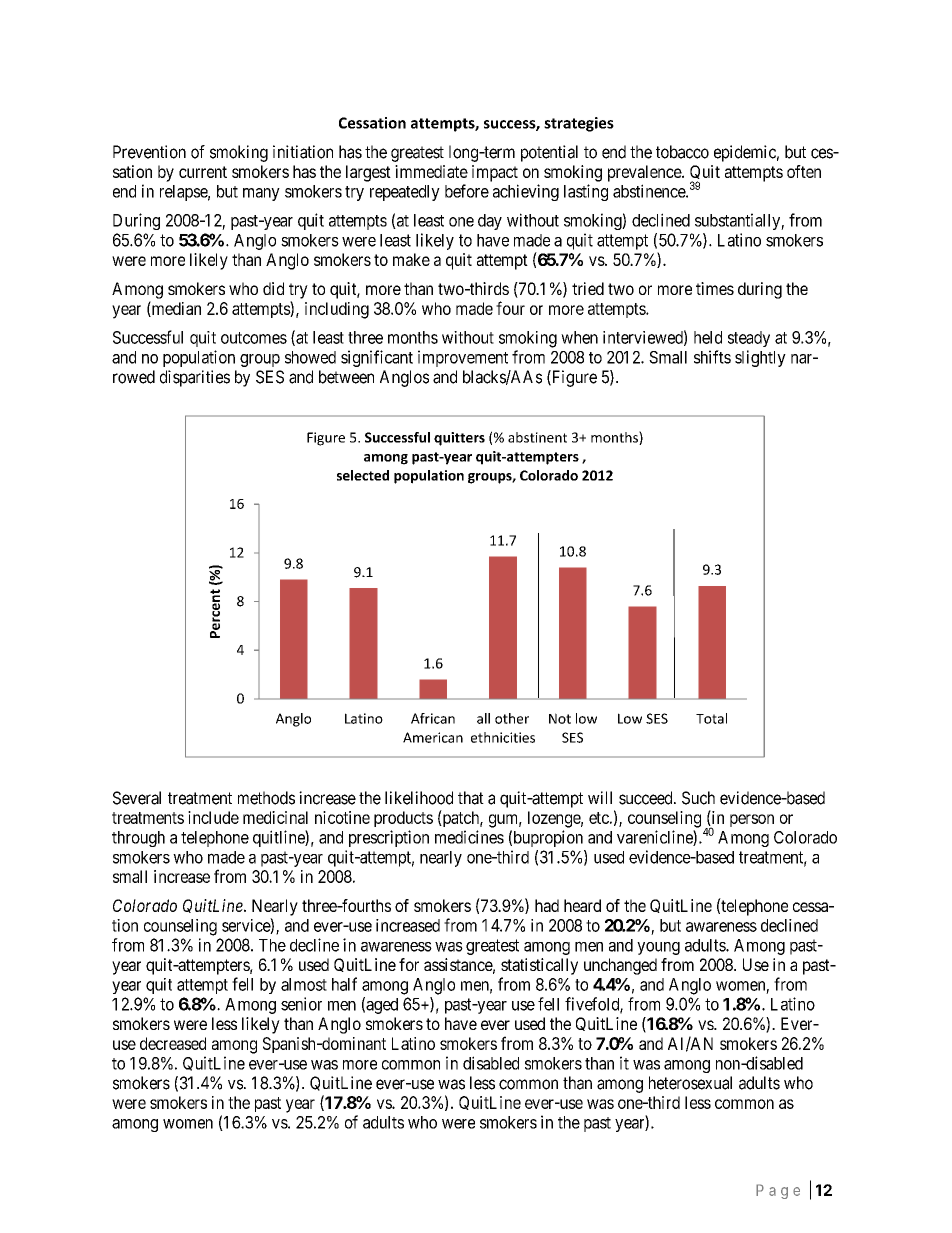 This image has height=1233, width=952. Describe the element at coordinates (711, 718) in the image. I see `Total` at that location.
